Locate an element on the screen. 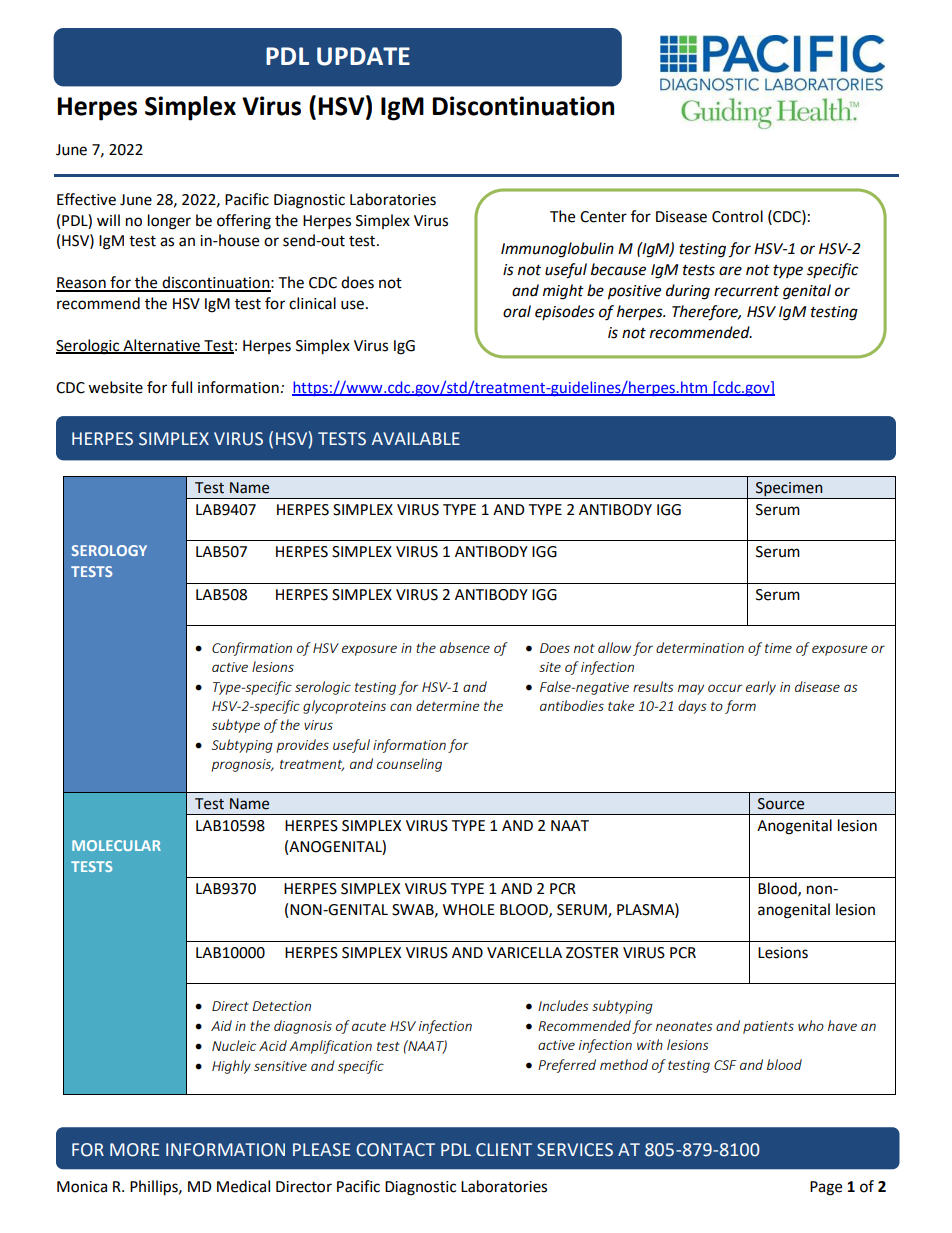 The height and width of the screenshot is (1233, 952). CLIENT is located at coordinates (504, 1150).
